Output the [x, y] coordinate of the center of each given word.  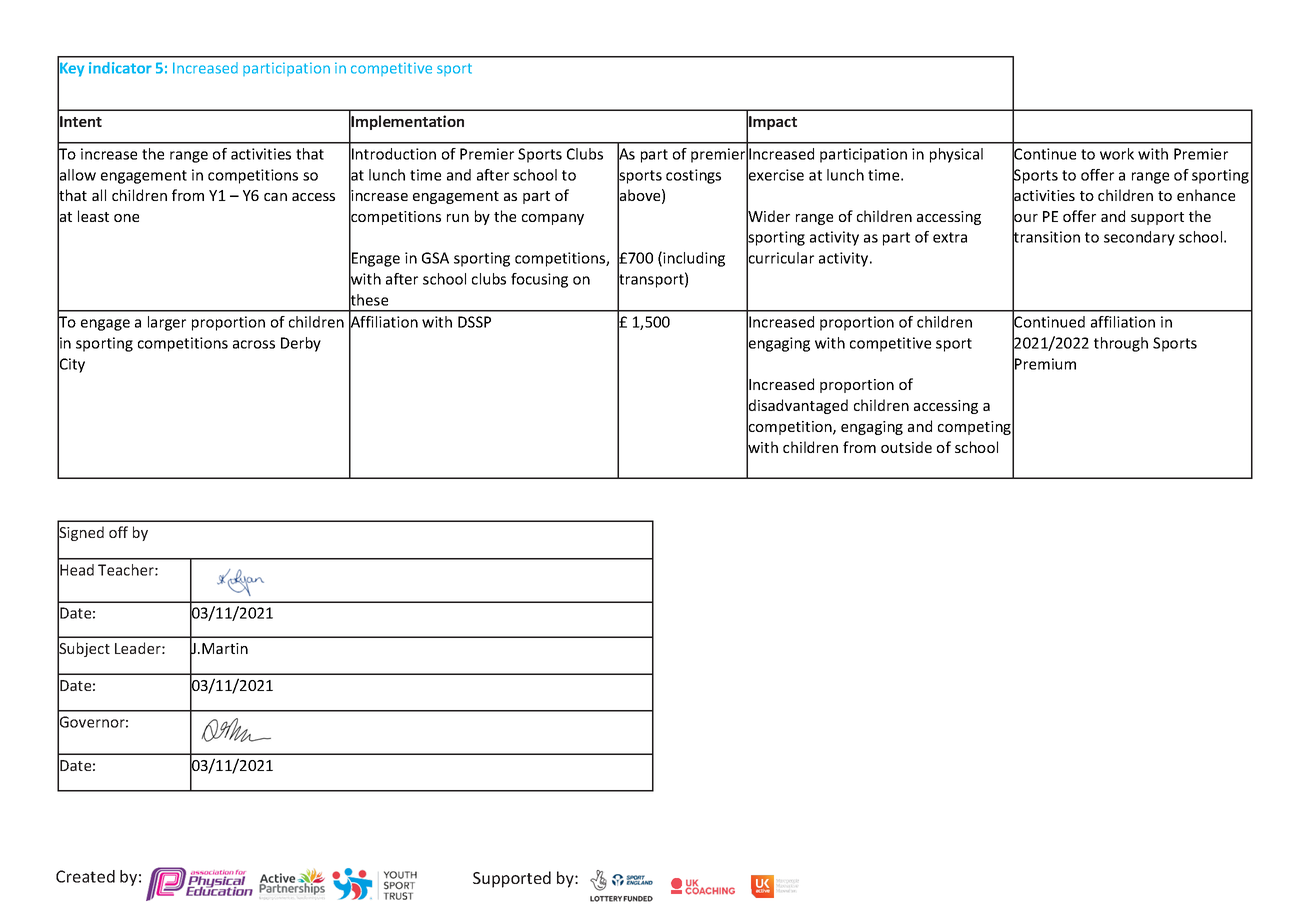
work [1117, 154]
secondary [1139, 238]
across [254, 344]
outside [906, 447]
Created [85, 876]
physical [956, 155]
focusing [539, 280]
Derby [301, 344]
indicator [120, 68]
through [1121, 344]
